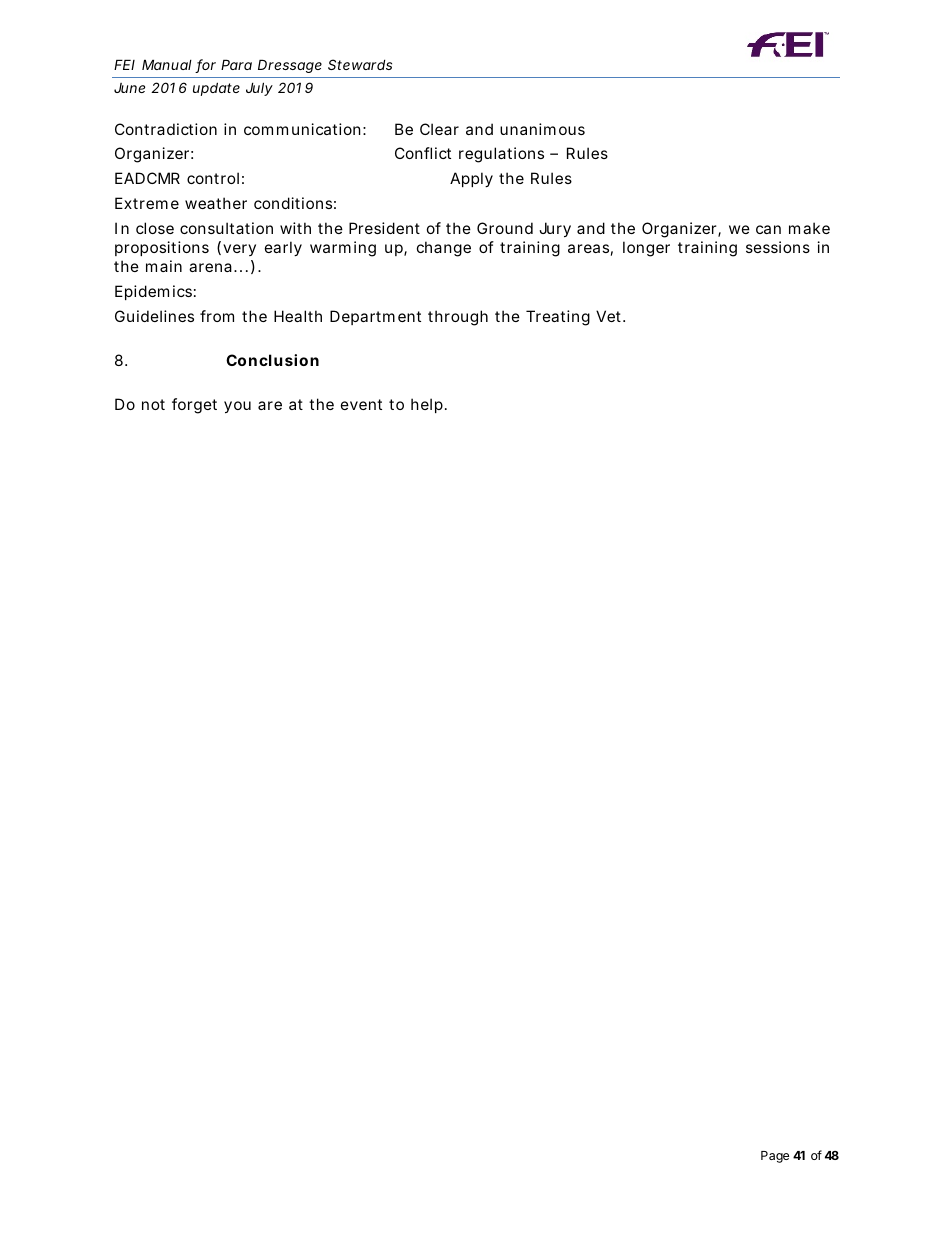 This image has width=952, height=1233. I want to click on forget, so click(194, 406).
